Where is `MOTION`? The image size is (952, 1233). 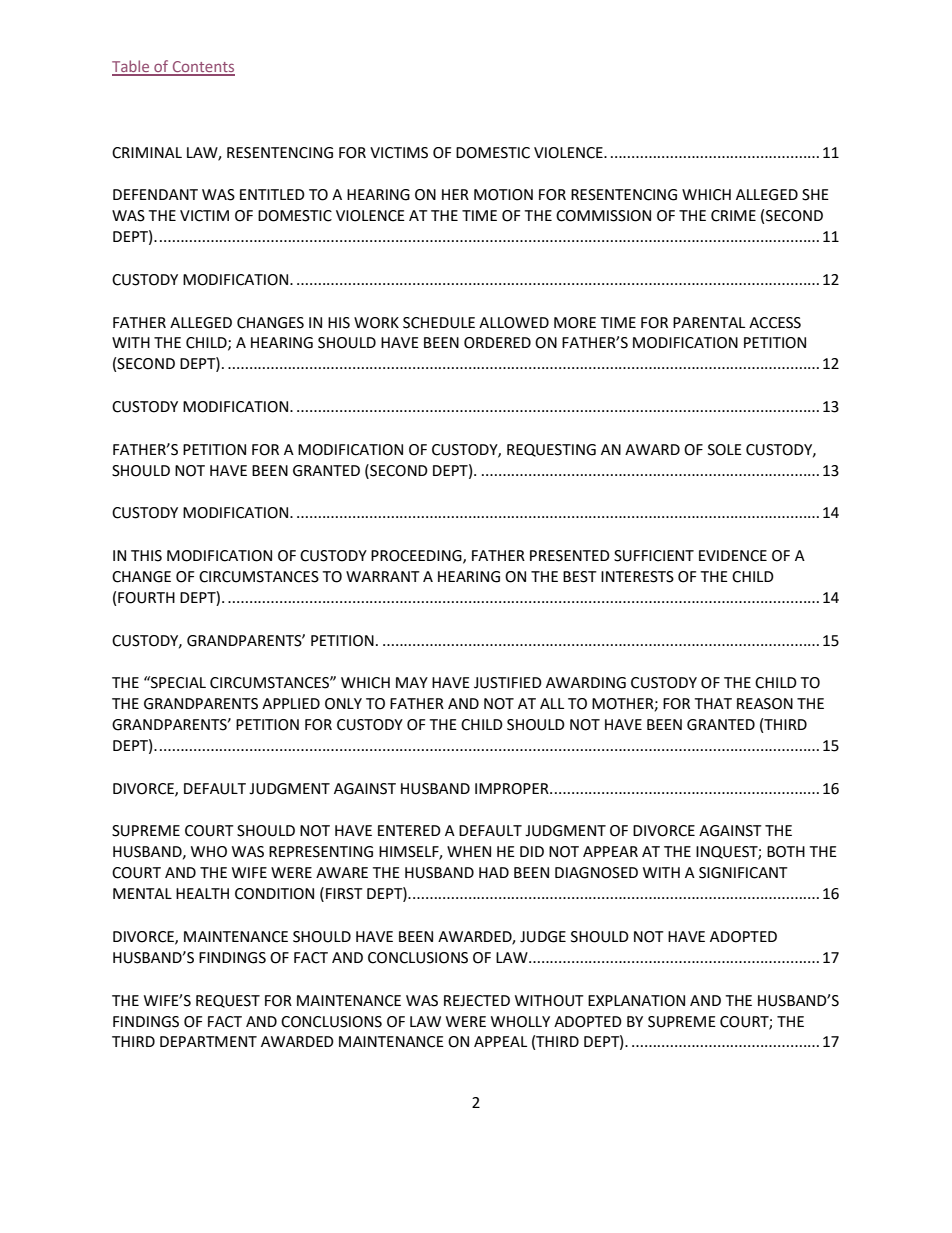
MOTION is located at coordinates (503, 195).
